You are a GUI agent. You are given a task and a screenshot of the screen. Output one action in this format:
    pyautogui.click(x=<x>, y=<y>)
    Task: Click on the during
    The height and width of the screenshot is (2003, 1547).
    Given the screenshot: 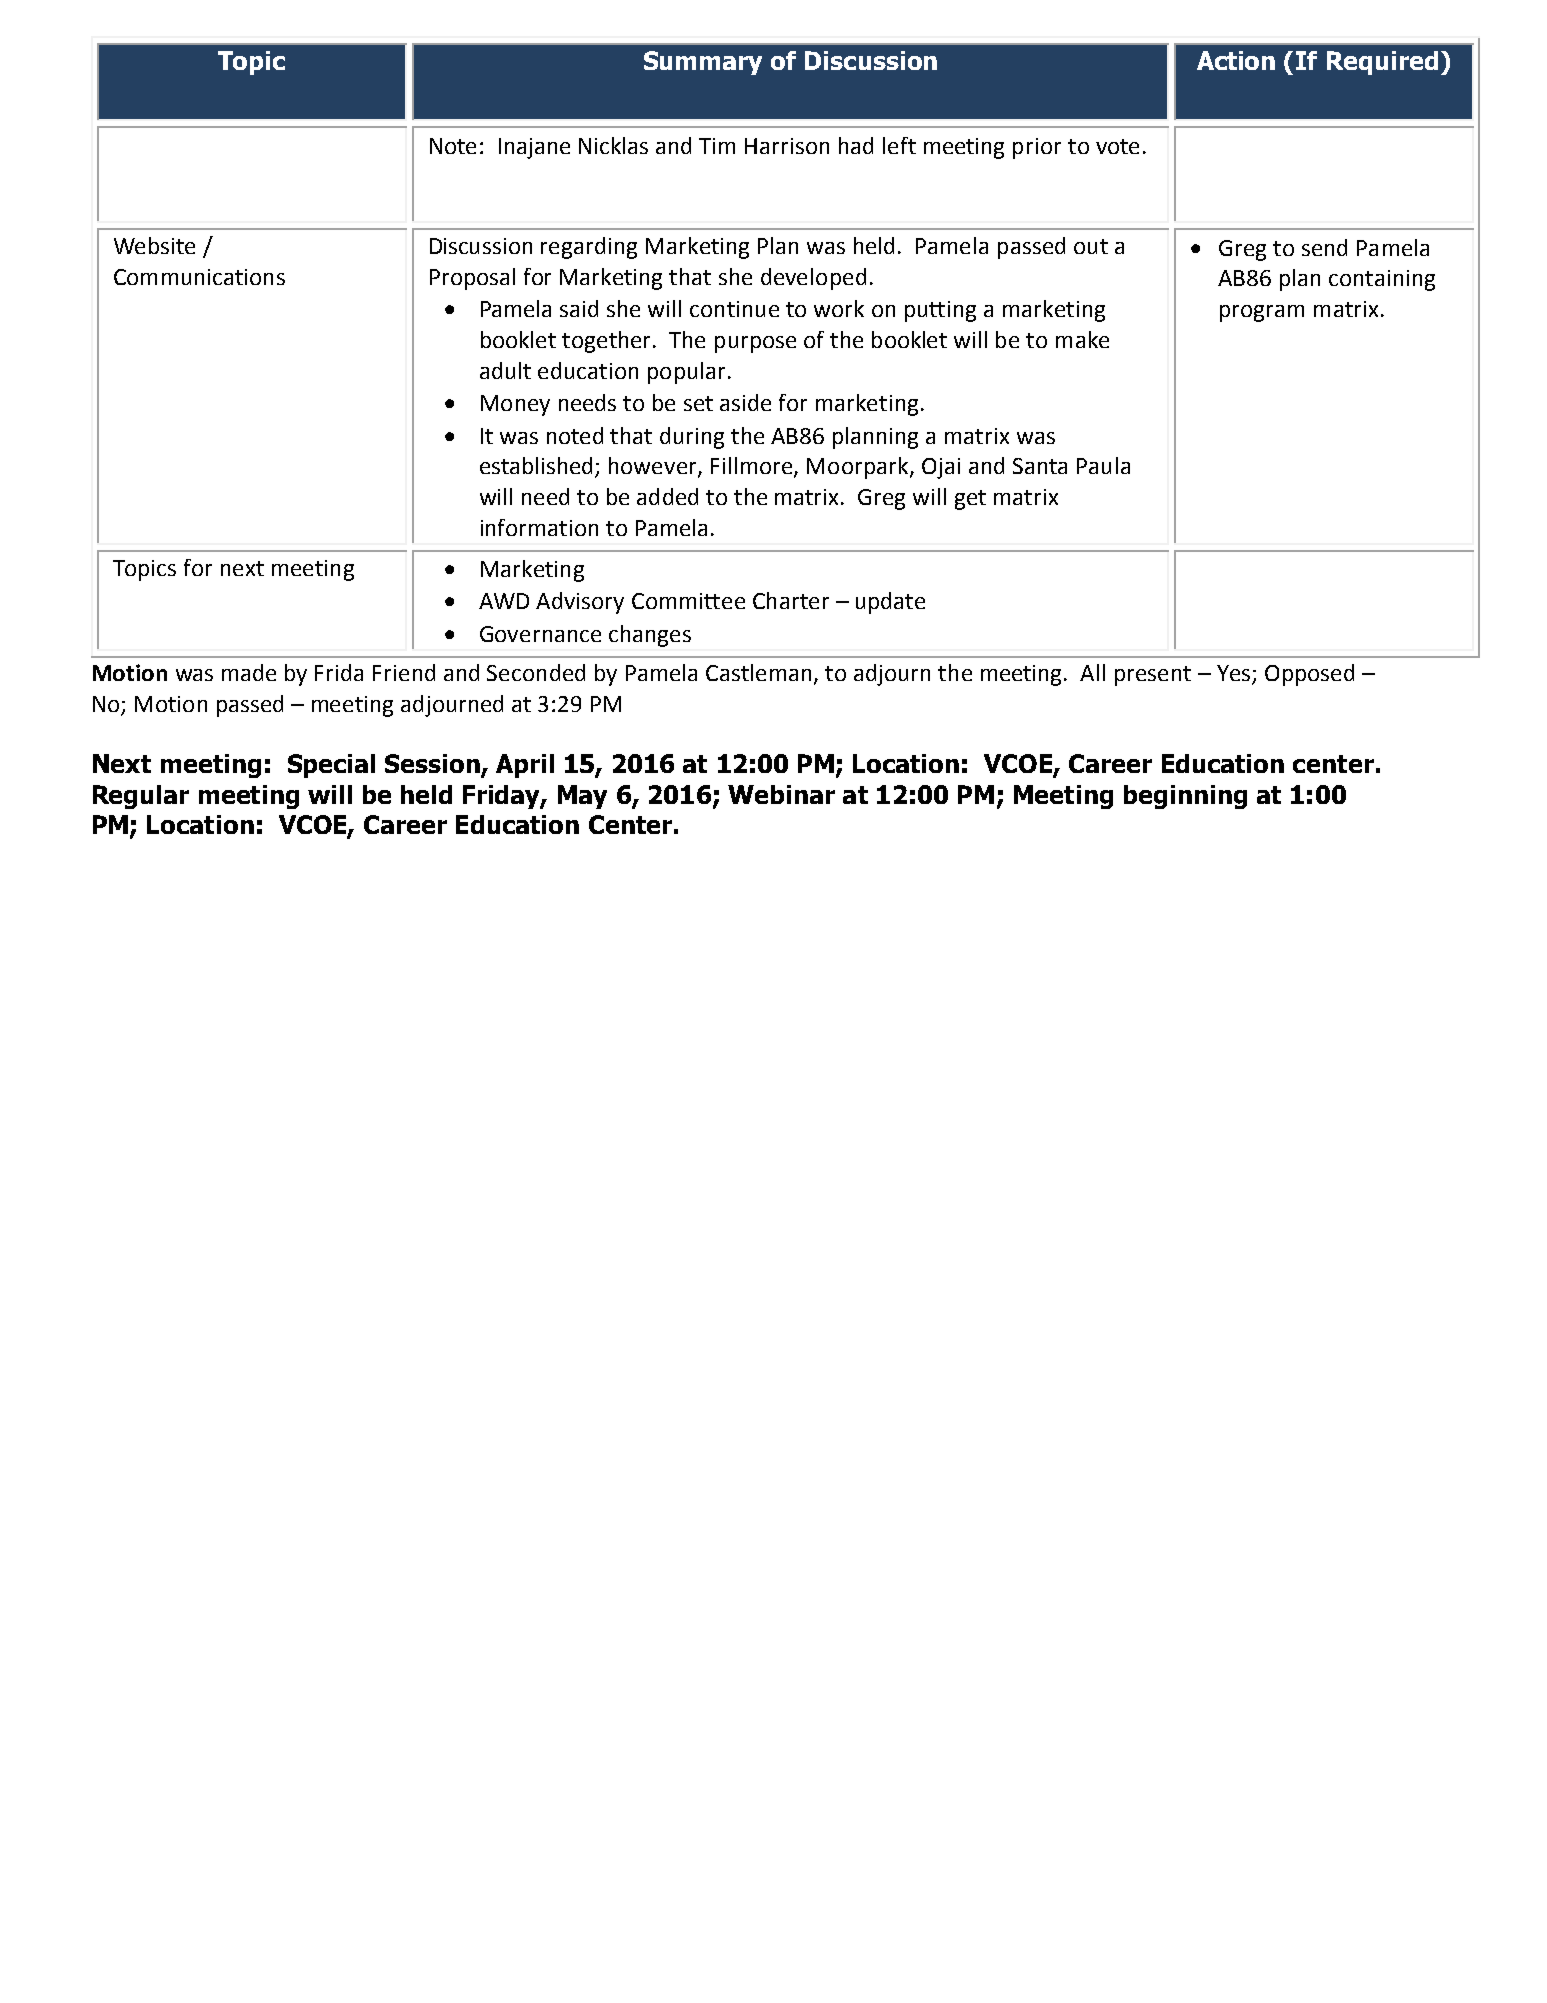 What is the action you would take?
    pyautogui.click(x=692, y=438)
